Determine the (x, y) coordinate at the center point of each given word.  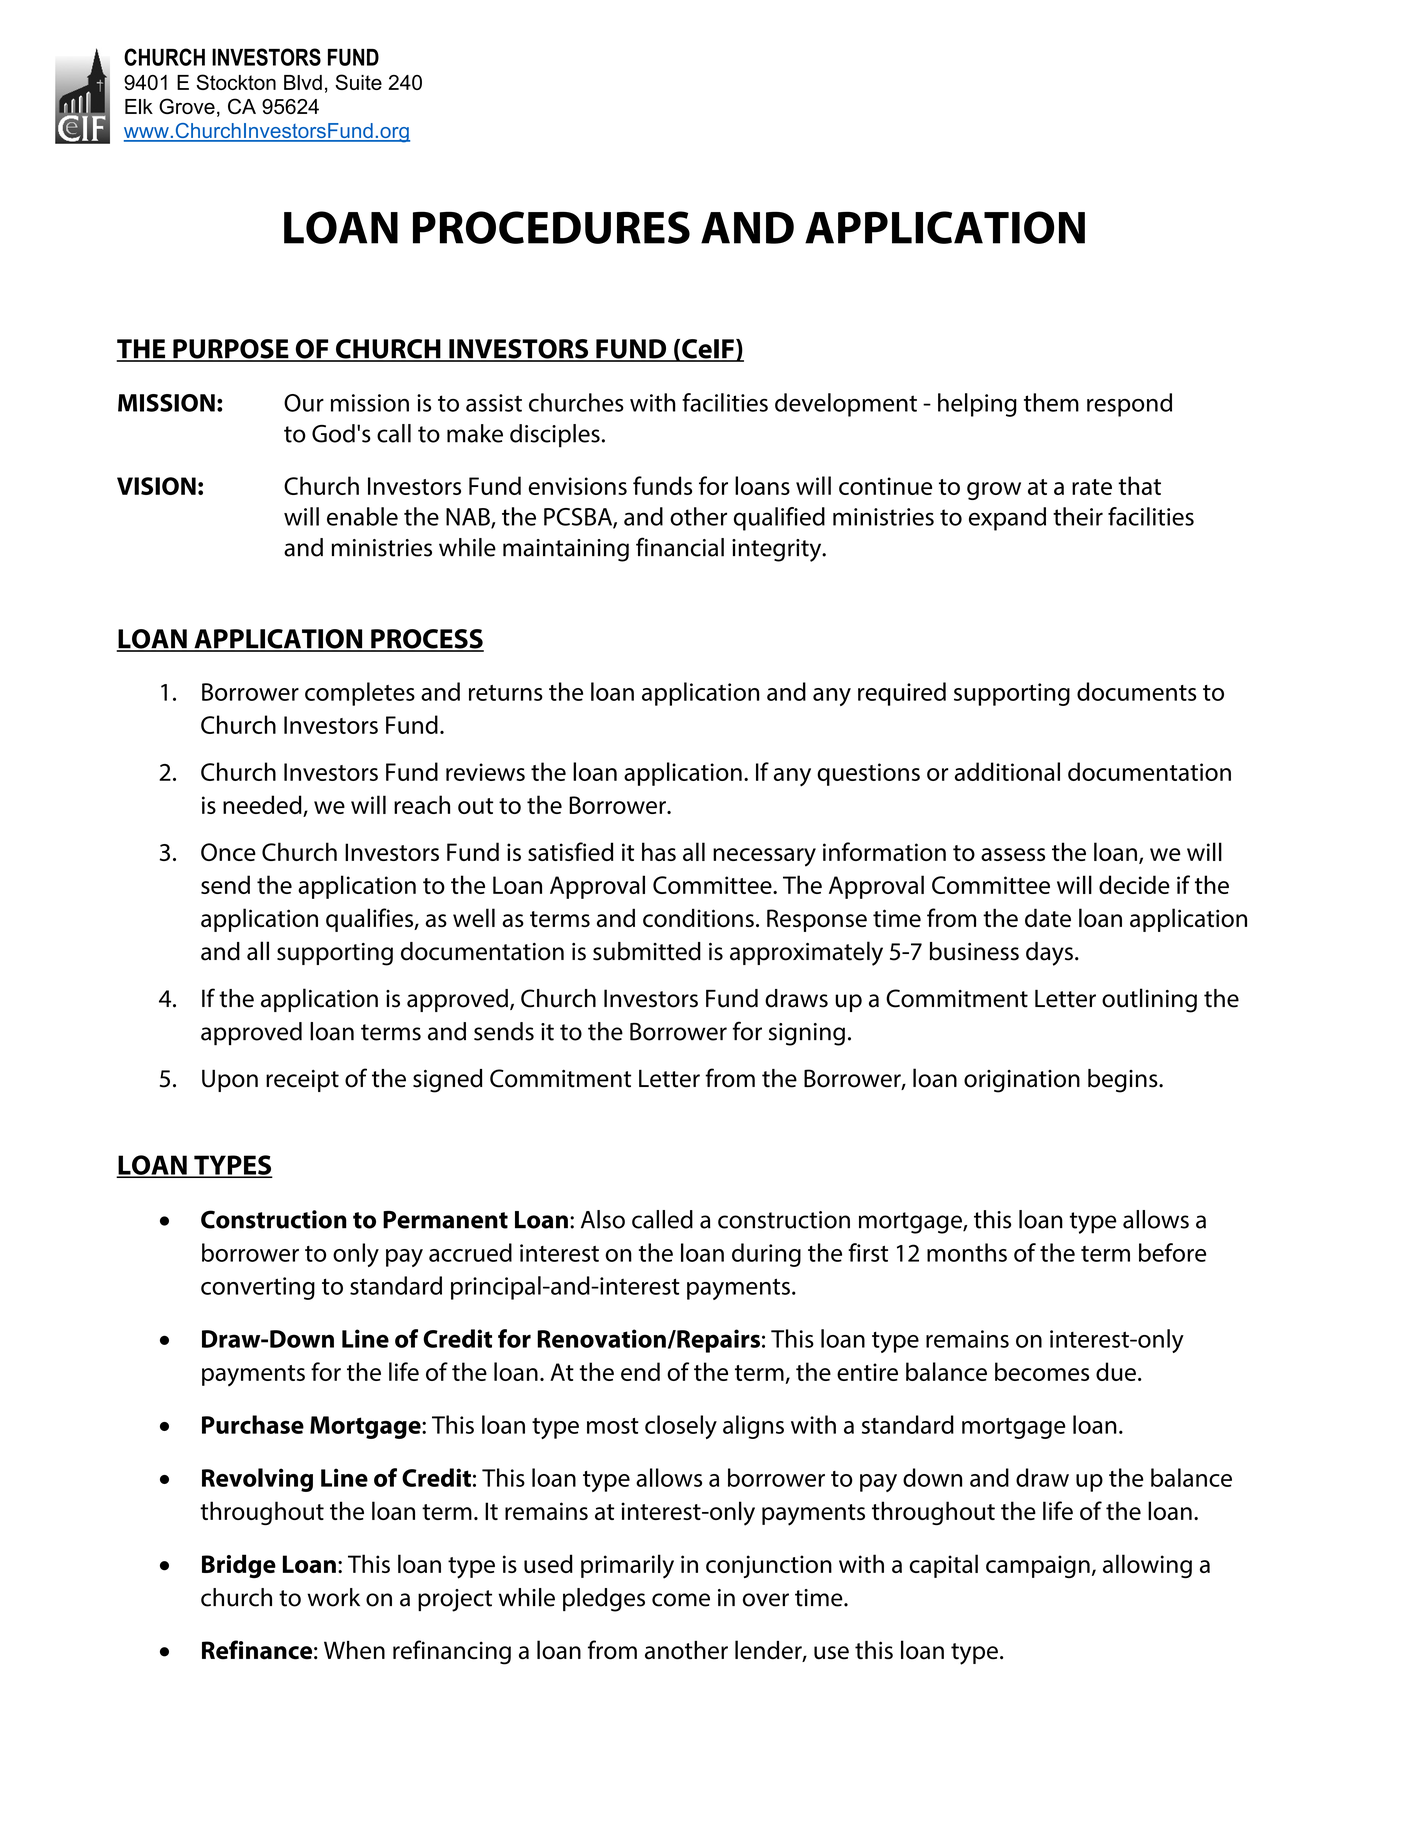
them (1051, 402)
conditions (698, 918)
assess (1013, 854)
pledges (604, 1600)
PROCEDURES (551, 227)
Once (228, 852)
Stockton (236, 82)
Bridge (239, 1566)
